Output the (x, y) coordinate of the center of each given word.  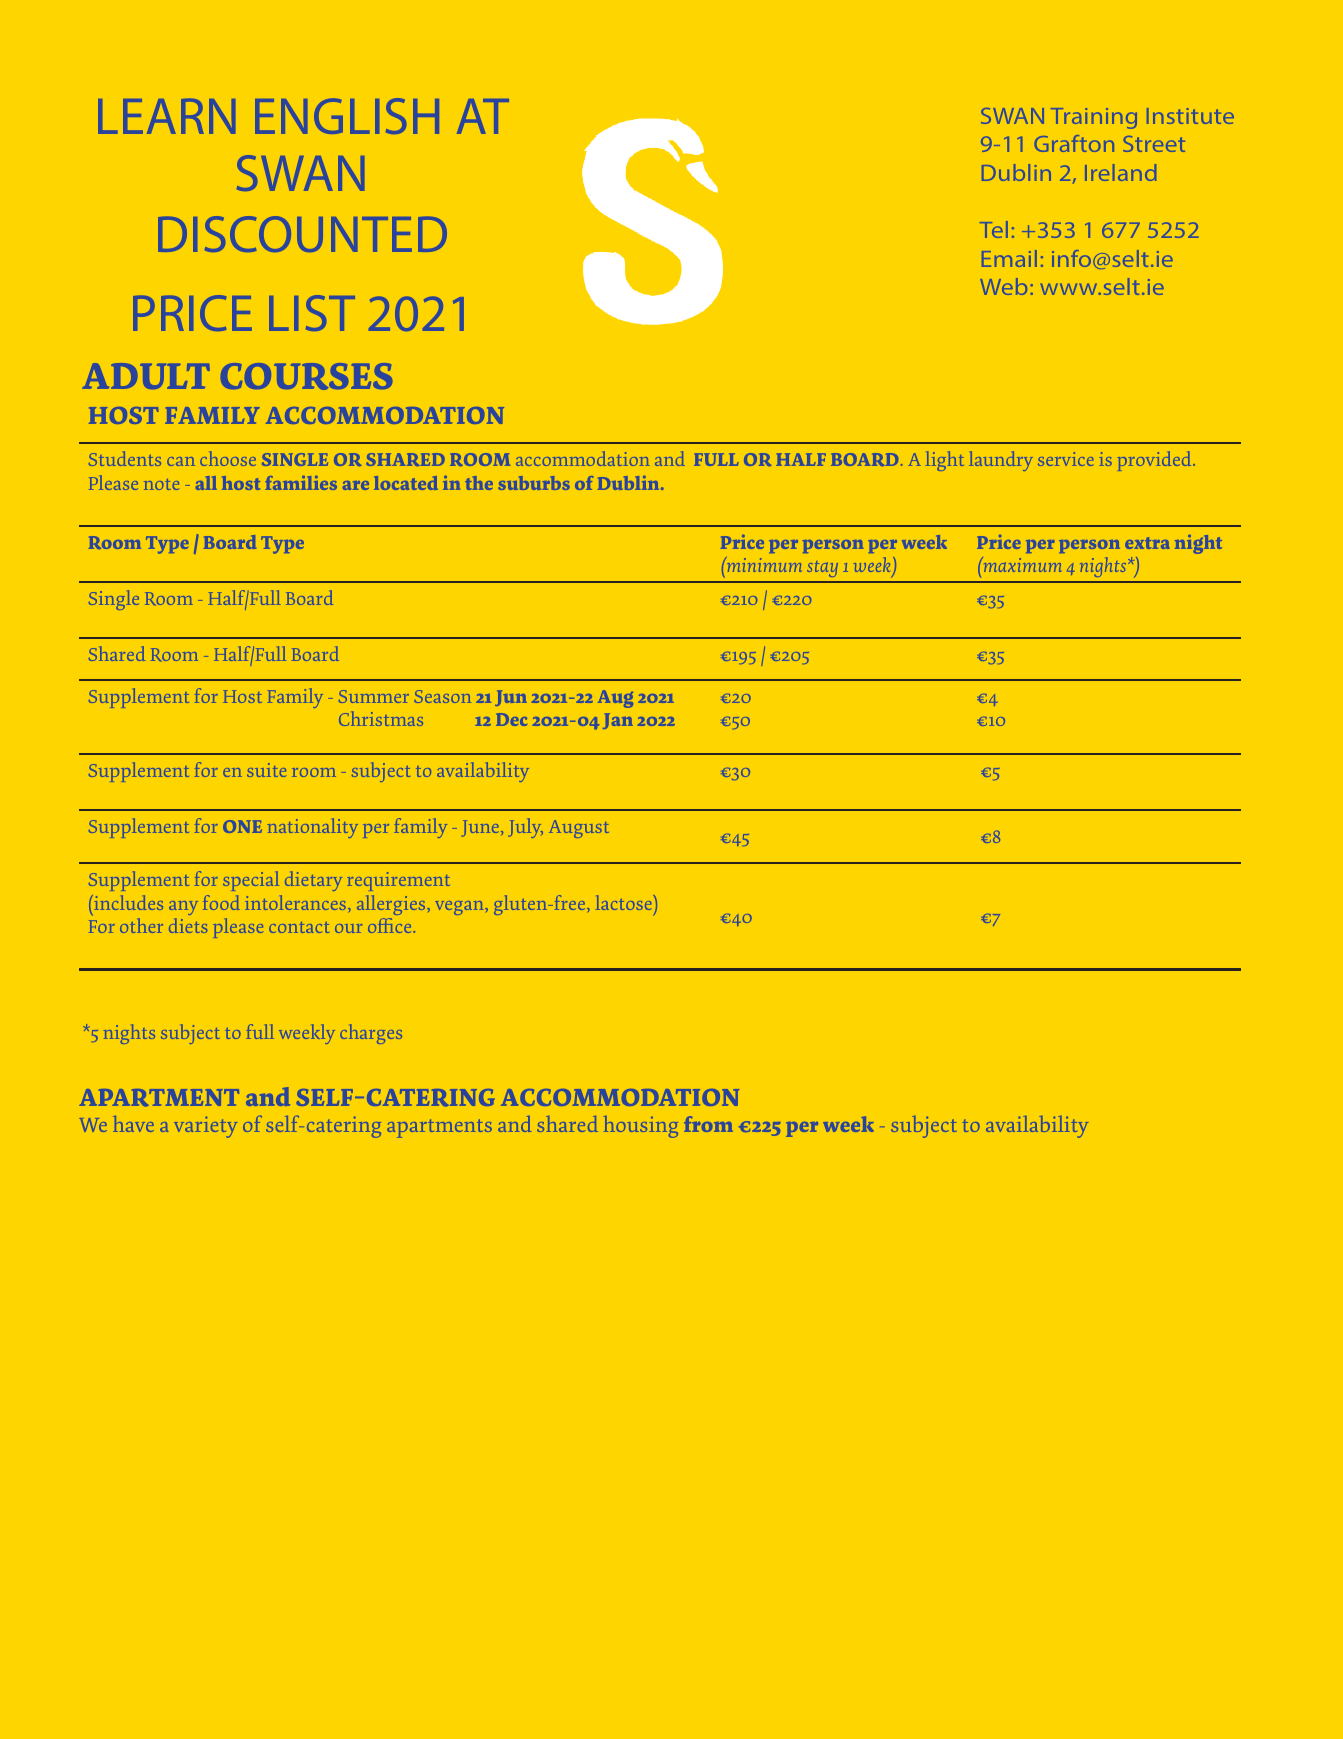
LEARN (166, 116)
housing (641, 1127)
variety (205, 1127)
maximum (1021, 564)
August (579, 829)
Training (1094, 118)
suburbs (534, 483)
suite (266, 770)
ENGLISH (347, 116)
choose (228, 458)
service (1066, 459)
